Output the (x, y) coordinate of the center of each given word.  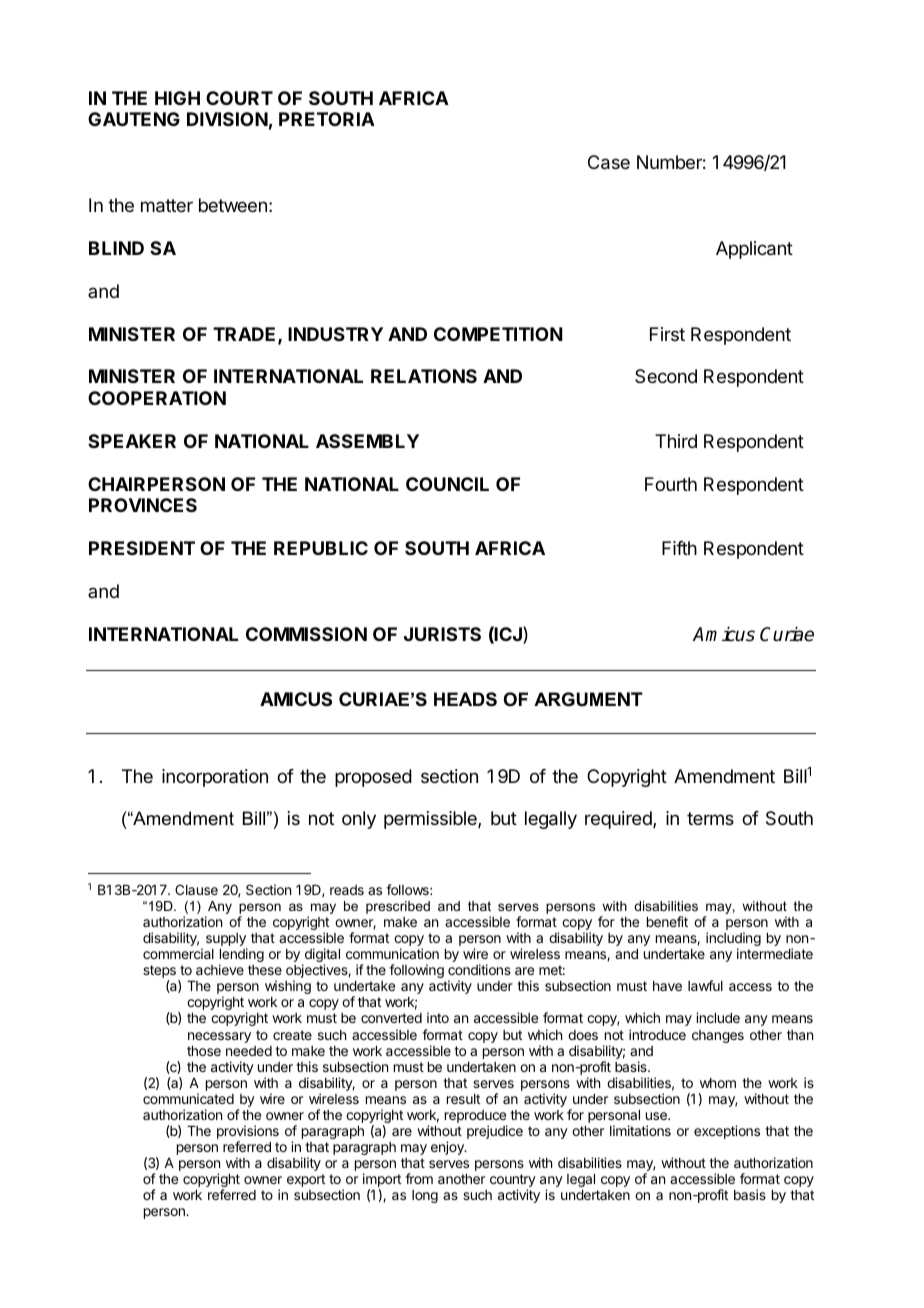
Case (609, 162)
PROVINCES (143, 505)
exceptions (727, 1132)
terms (710, 818)
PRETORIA (327, 119)
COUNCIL (447, 484)
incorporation (215, 778)
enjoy (448, 1148)
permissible (431, 820)
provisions (248, 1133)
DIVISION (227, 119)
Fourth (671, 484)
